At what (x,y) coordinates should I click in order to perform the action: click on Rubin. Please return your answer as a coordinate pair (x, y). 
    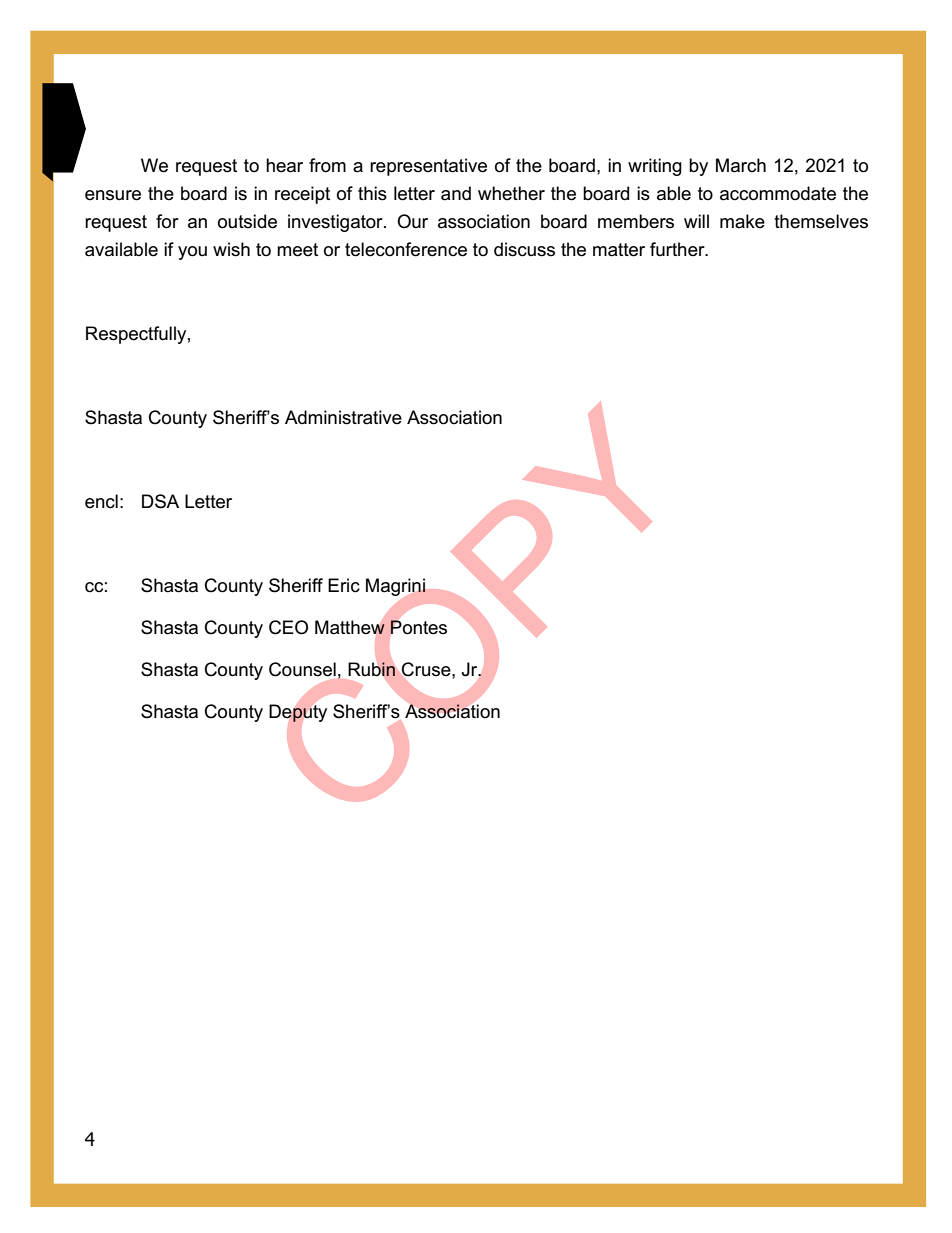
    Looking at the image, I should click on (371, 669).
